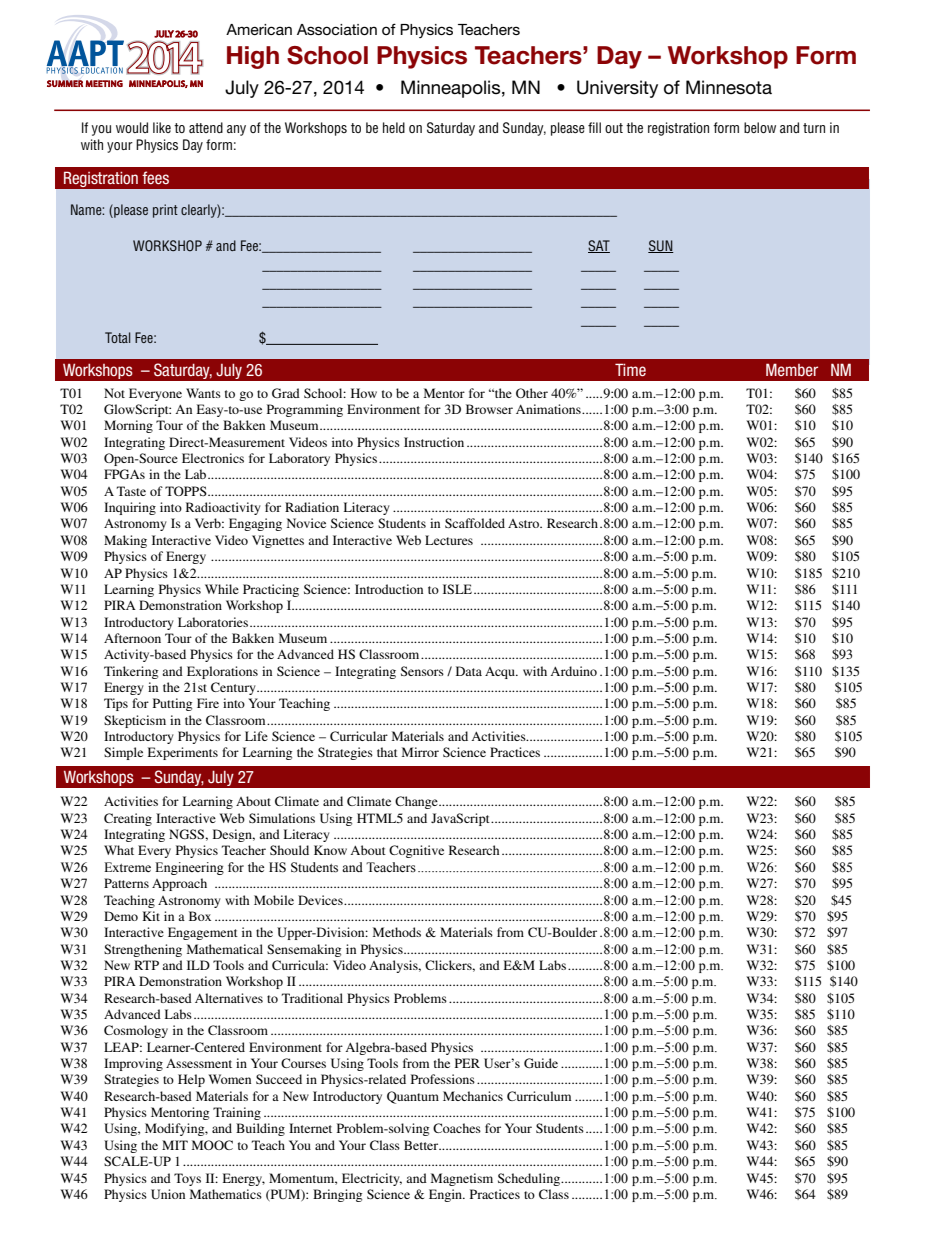 The height and width of the document is (1233, 952). I want to click on While, so click(222, 589).
